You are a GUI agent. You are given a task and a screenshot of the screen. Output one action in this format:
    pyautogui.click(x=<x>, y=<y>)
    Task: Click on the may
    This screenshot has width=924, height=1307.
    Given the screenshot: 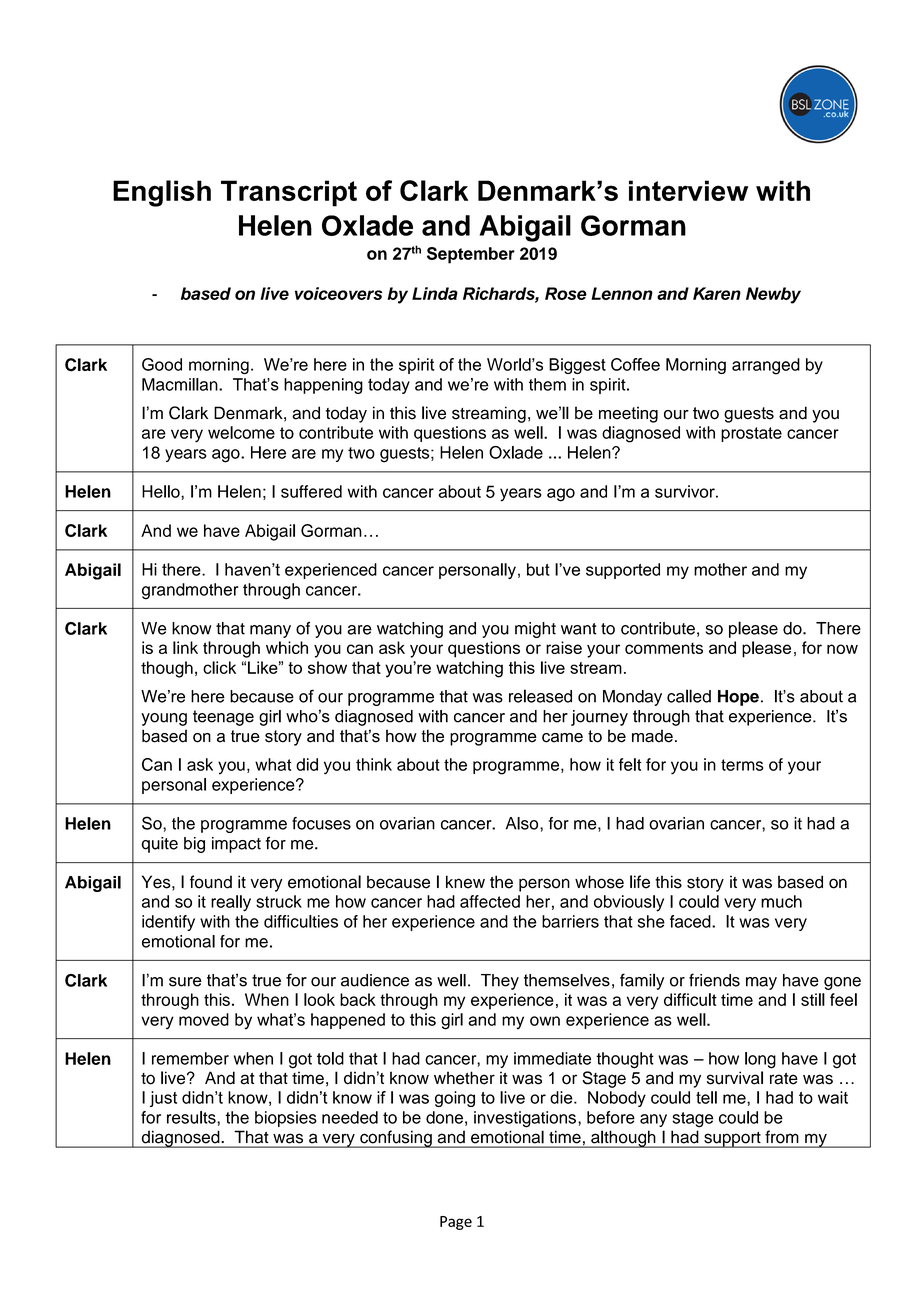 What is the action you would take?
    pyautogui.click(x=761, y=983)
